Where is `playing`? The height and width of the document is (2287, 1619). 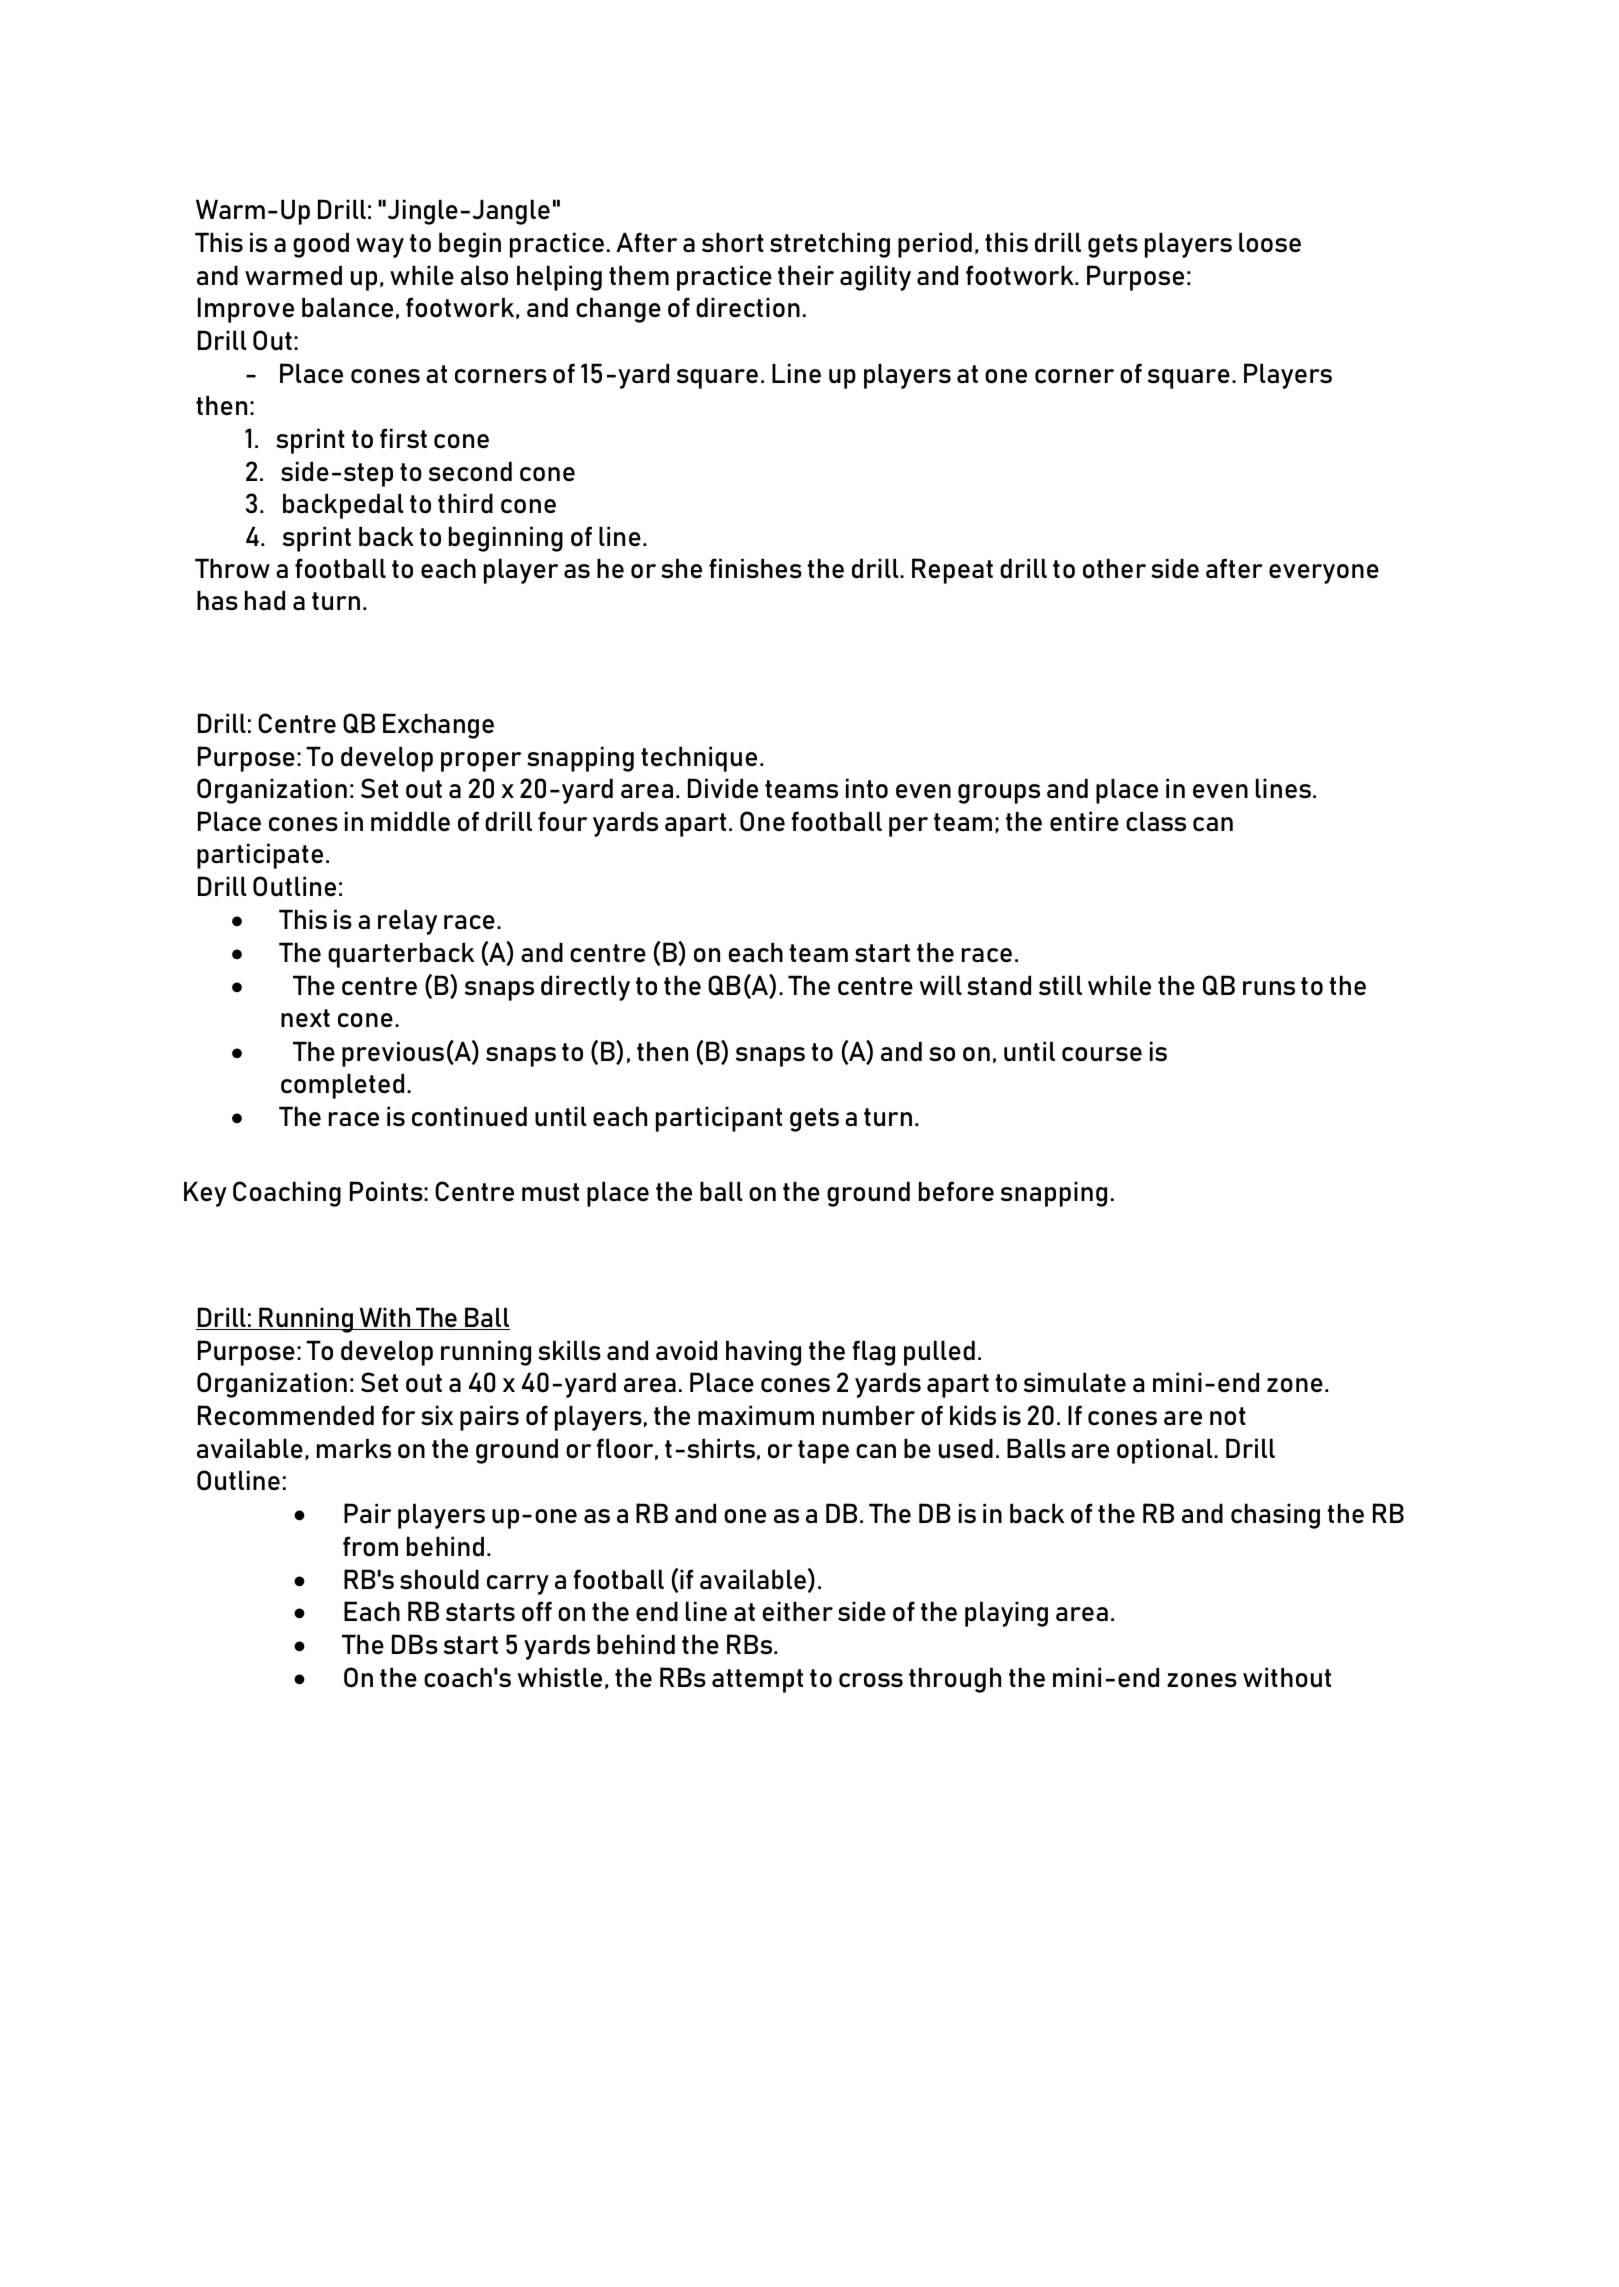 playing is located at coordinates (1006, 1614).
